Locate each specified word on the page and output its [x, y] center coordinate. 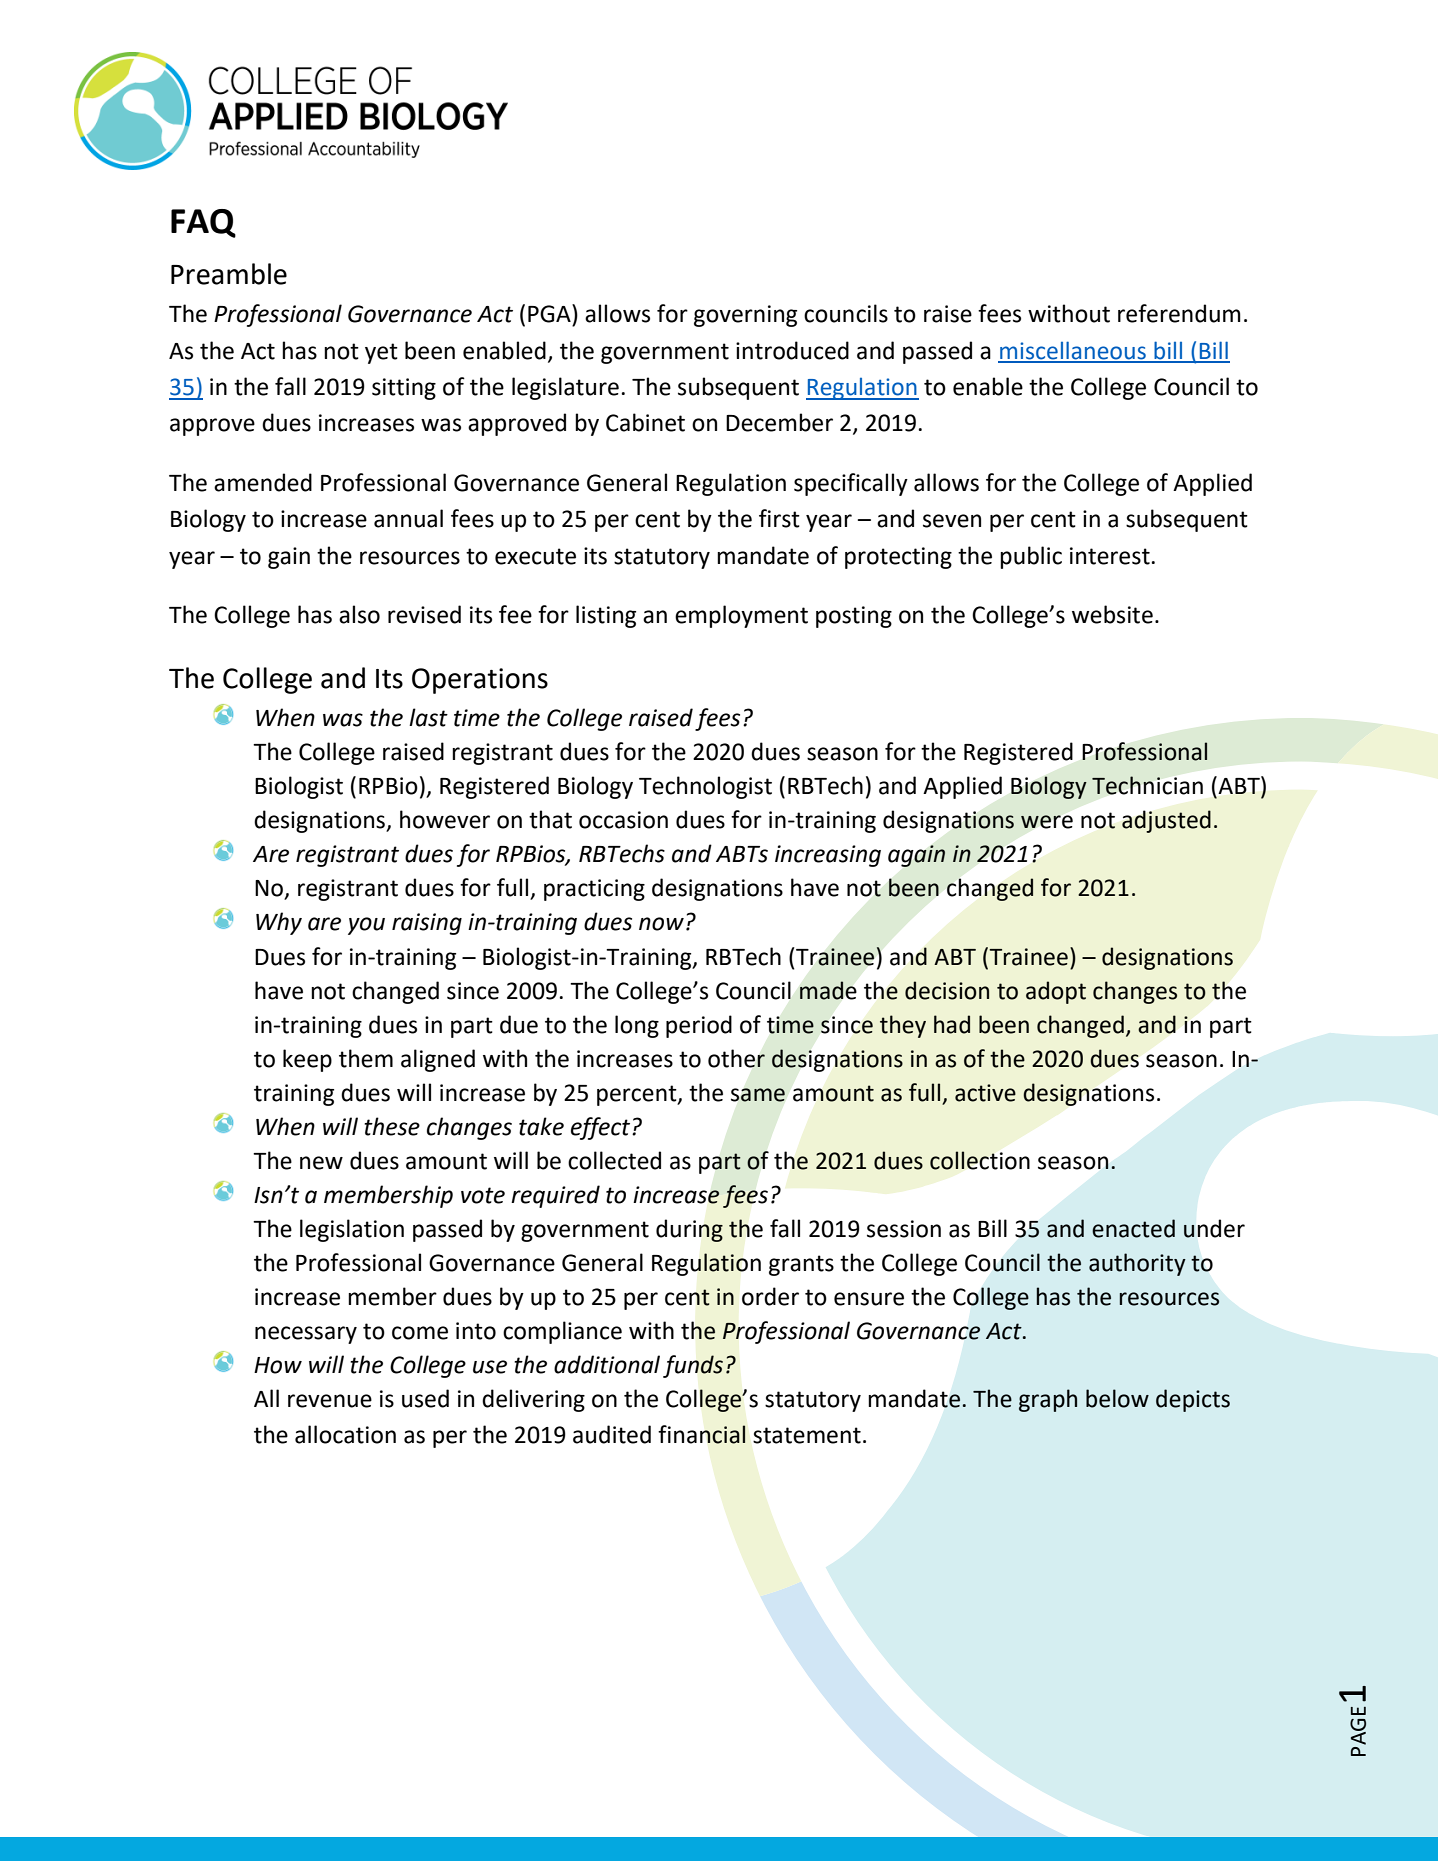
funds [693, 1366]
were [1047, 822]
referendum [1179, 313]
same [758, 1095]
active [985, 1093]
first [779, 518]
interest [1110, 556]
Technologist [705, 787]
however [445, 819]
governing [745, 316]
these [392, 1126]
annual [408, 518]
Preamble [229, 274]
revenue [330, 1401]
